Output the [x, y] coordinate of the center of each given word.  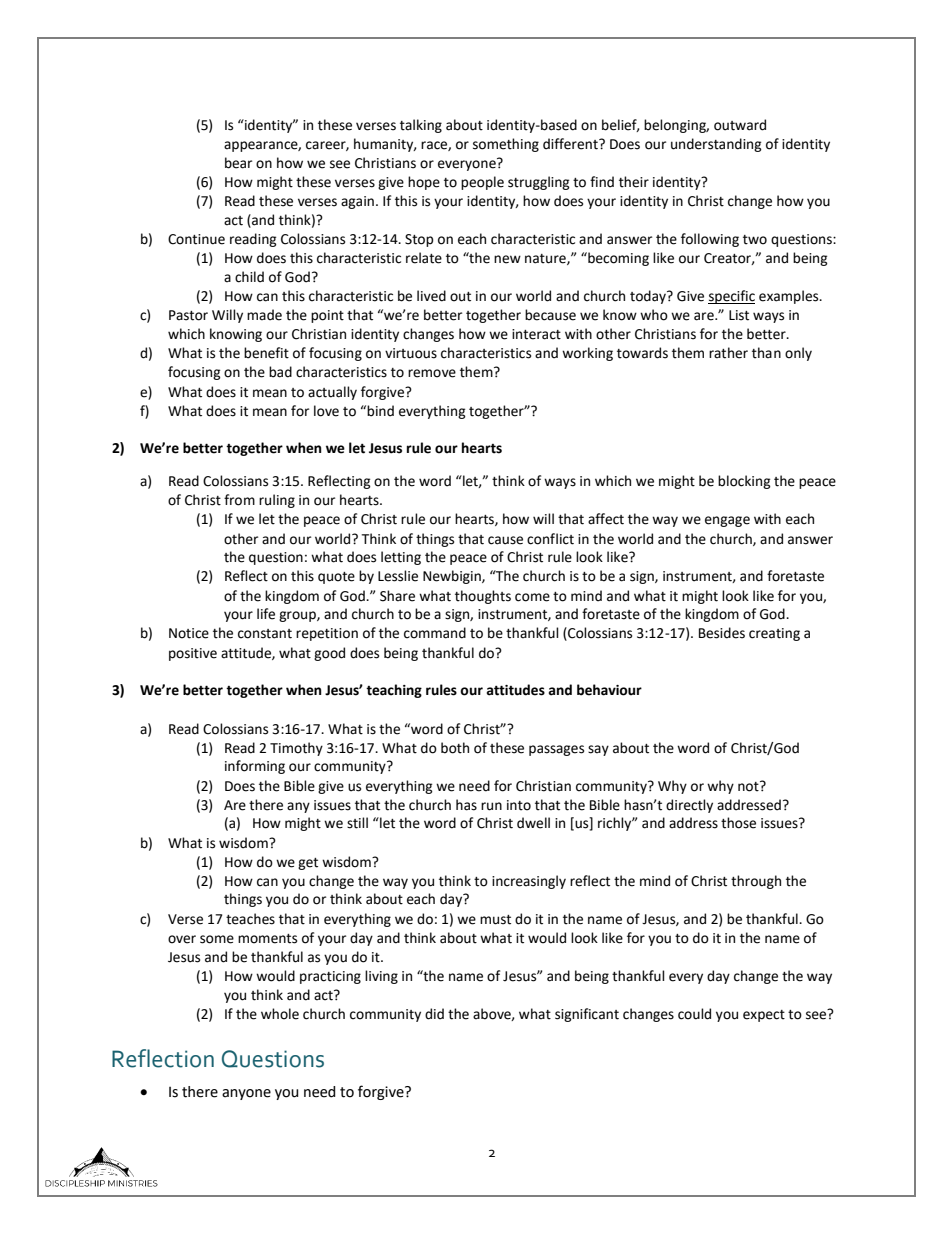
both [455, 748]
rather [728, 353]
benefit [266, 353]
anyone [246, 1094]
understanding [716, 145]
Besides [722, 633]
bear [238, 163]
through [756, 882]
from [239, 500]
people [482, 183]
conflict [550, 539]
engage [727, 521]
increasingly [529, 882]
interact [536, 334]
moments [267, 939]
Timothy [296, 749]
